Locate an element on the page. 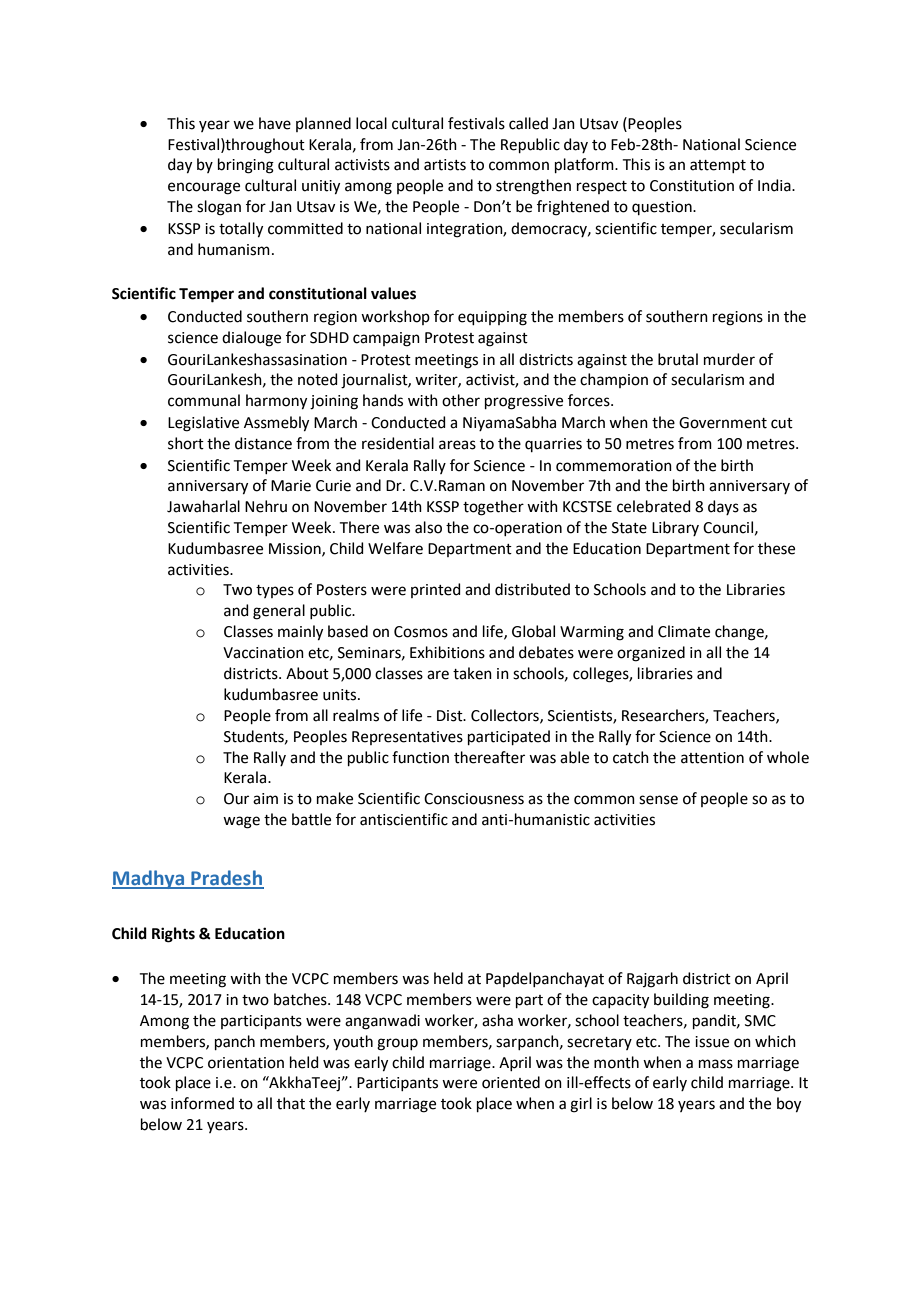  organized is located at coordinates (651, 654).
